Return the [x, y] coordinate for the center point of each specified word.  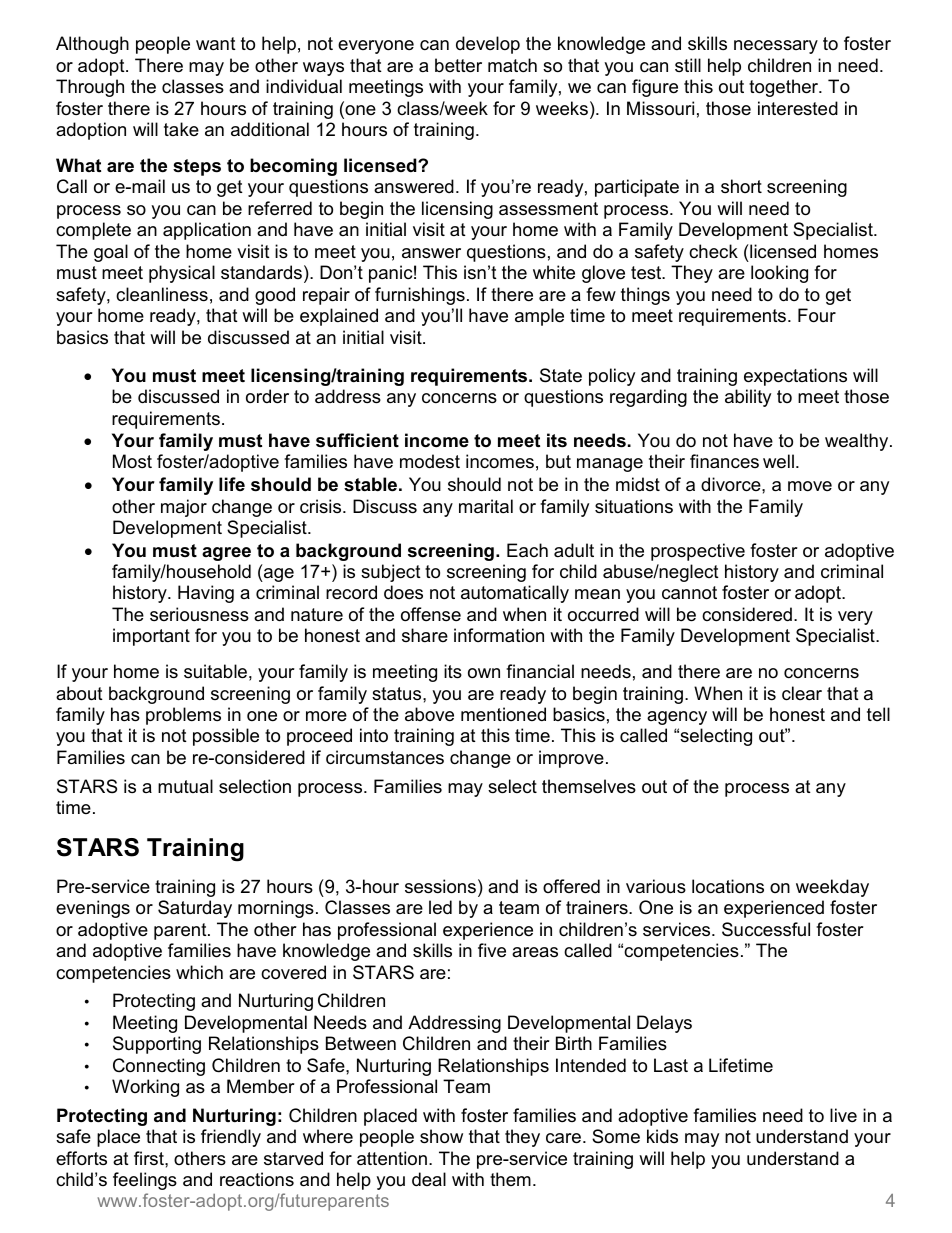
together [785, 88]
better [458, 65]
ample [539, 317]
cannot [689, 593]
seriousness [199, 614]
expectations [795, 377]
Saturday [195, 909]
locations [728, 886]
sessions [440, 886]
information [499, 635]
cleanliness [162, 294]
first [150, 1158]
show [441, 1136]
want [216, 43]
